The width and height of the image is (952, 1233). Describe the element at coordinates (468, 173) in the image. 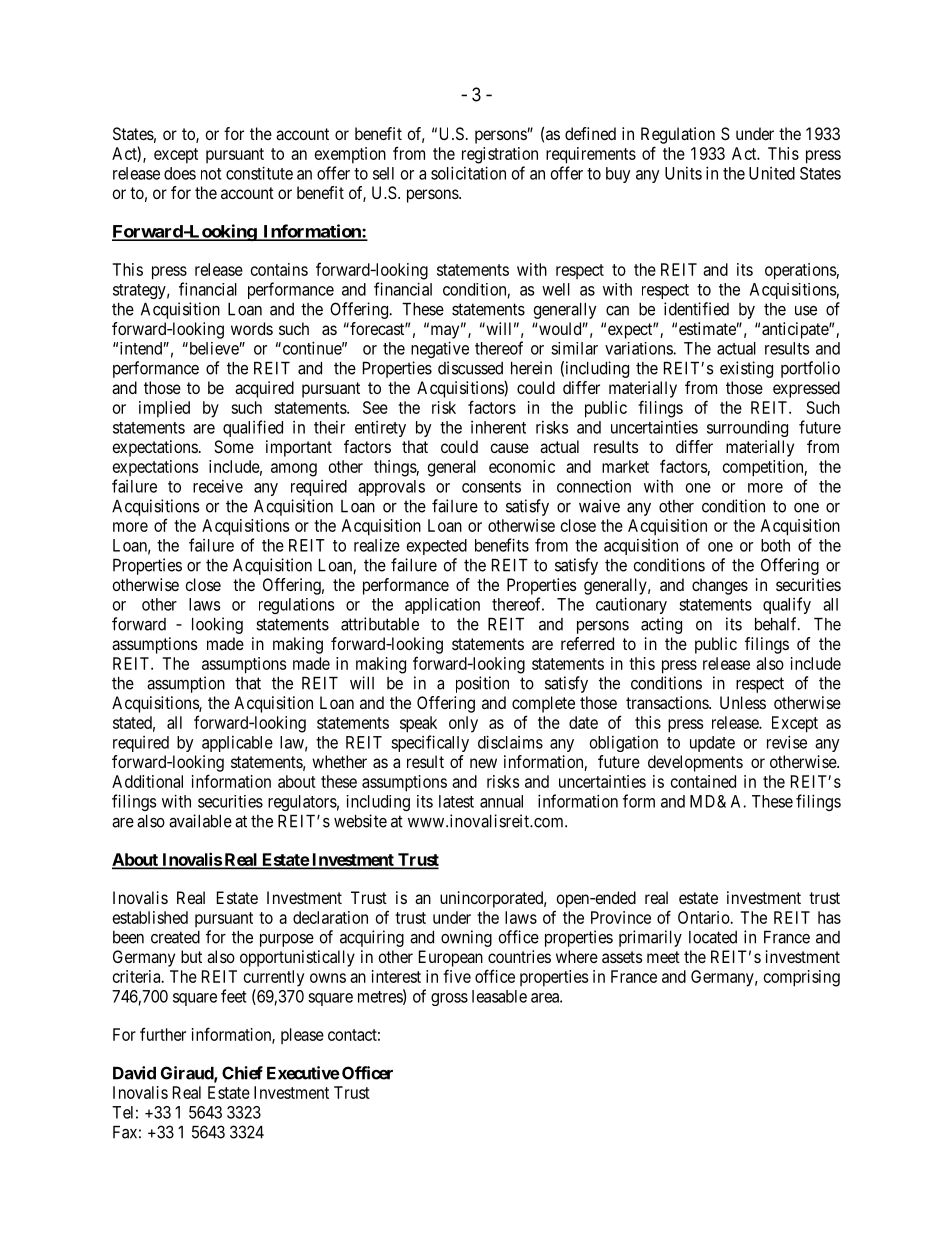

I see `solicitation` at that location.
